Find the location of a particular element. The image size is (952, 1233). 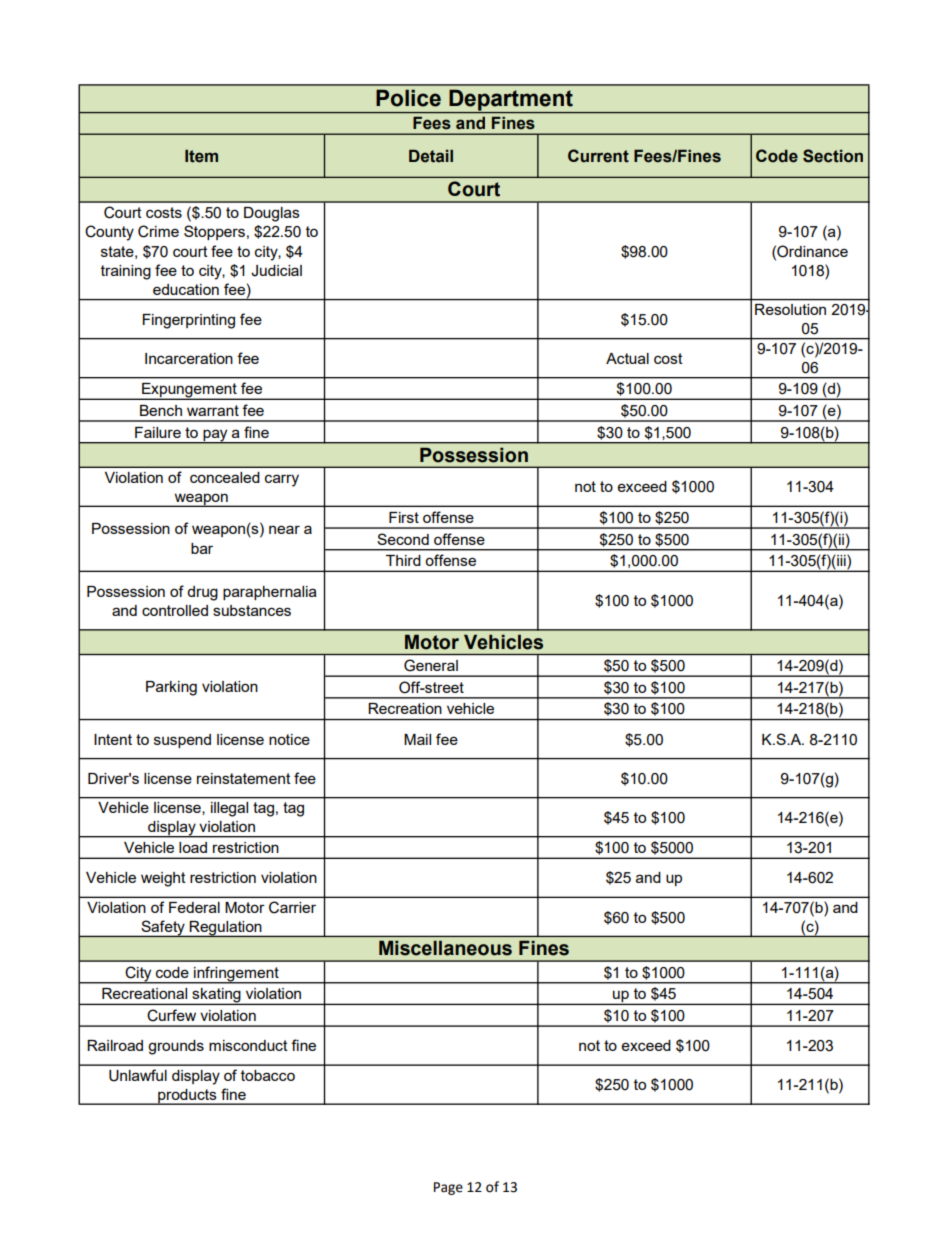

General is located at coordinates (431, 665).
